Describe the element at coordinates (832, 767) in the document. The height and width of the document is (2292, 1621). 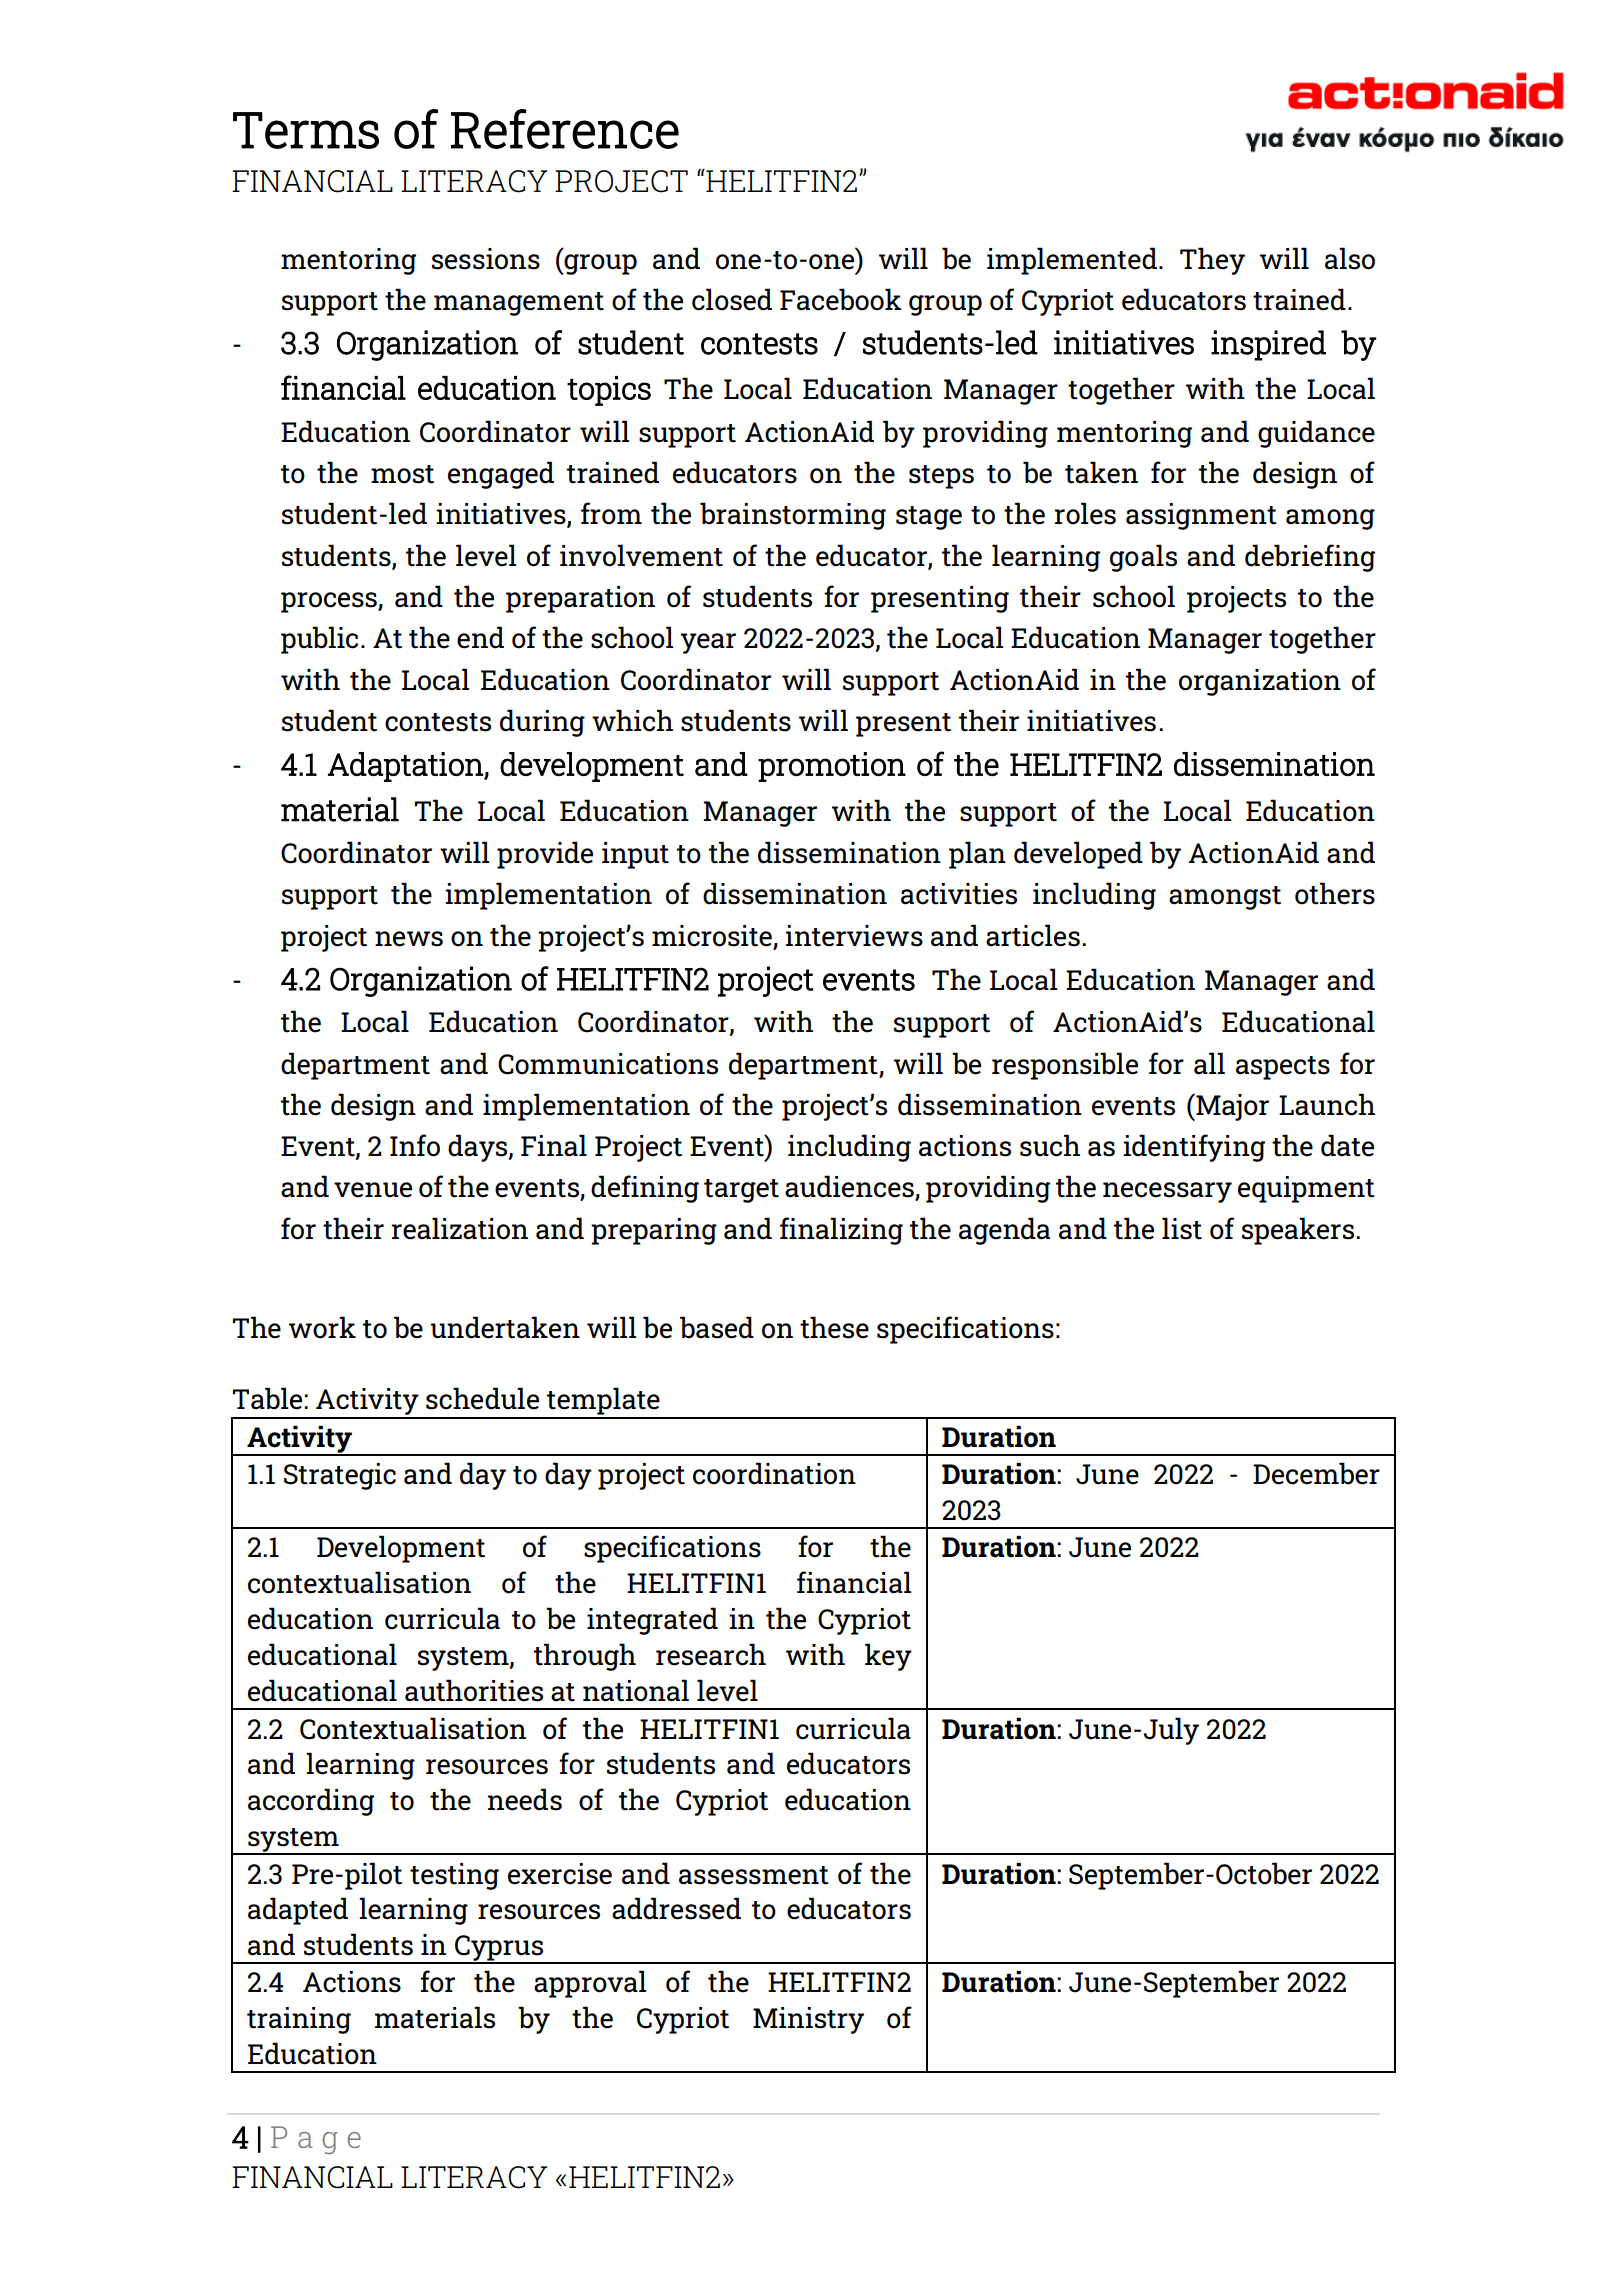
I see `promotion` at that location.
